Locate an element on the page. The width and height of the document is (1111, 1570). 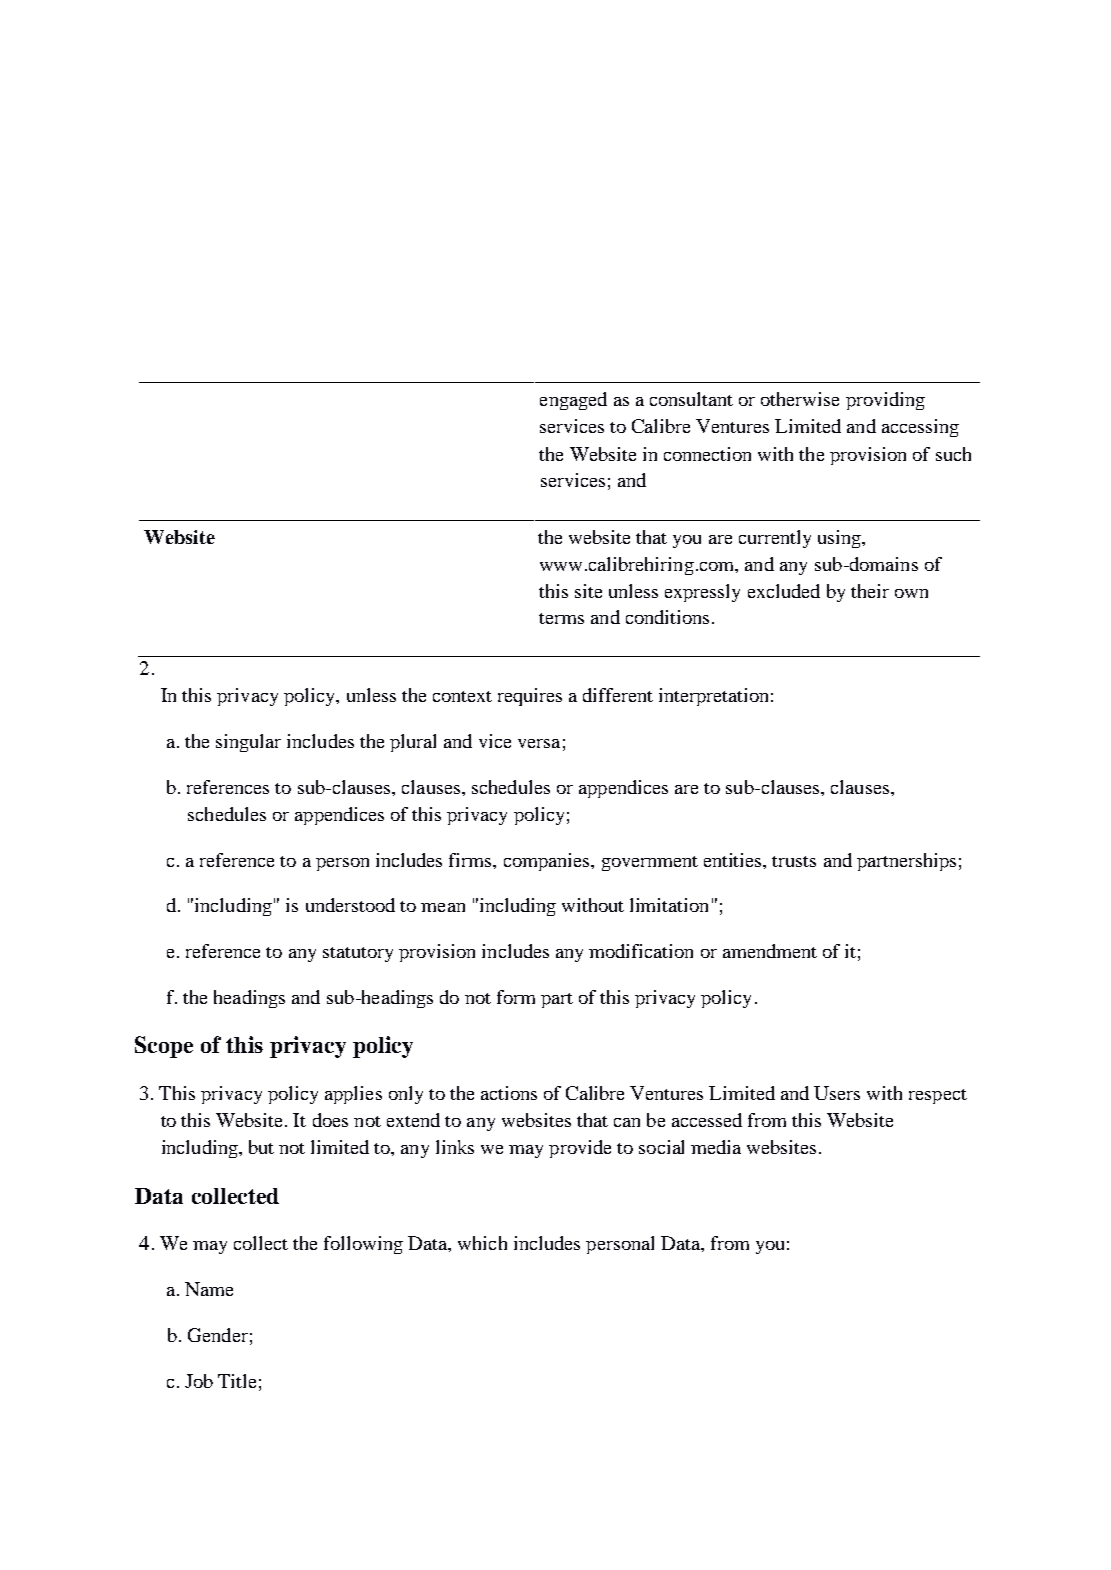
Gender is located at coordinates (218, 1335).
